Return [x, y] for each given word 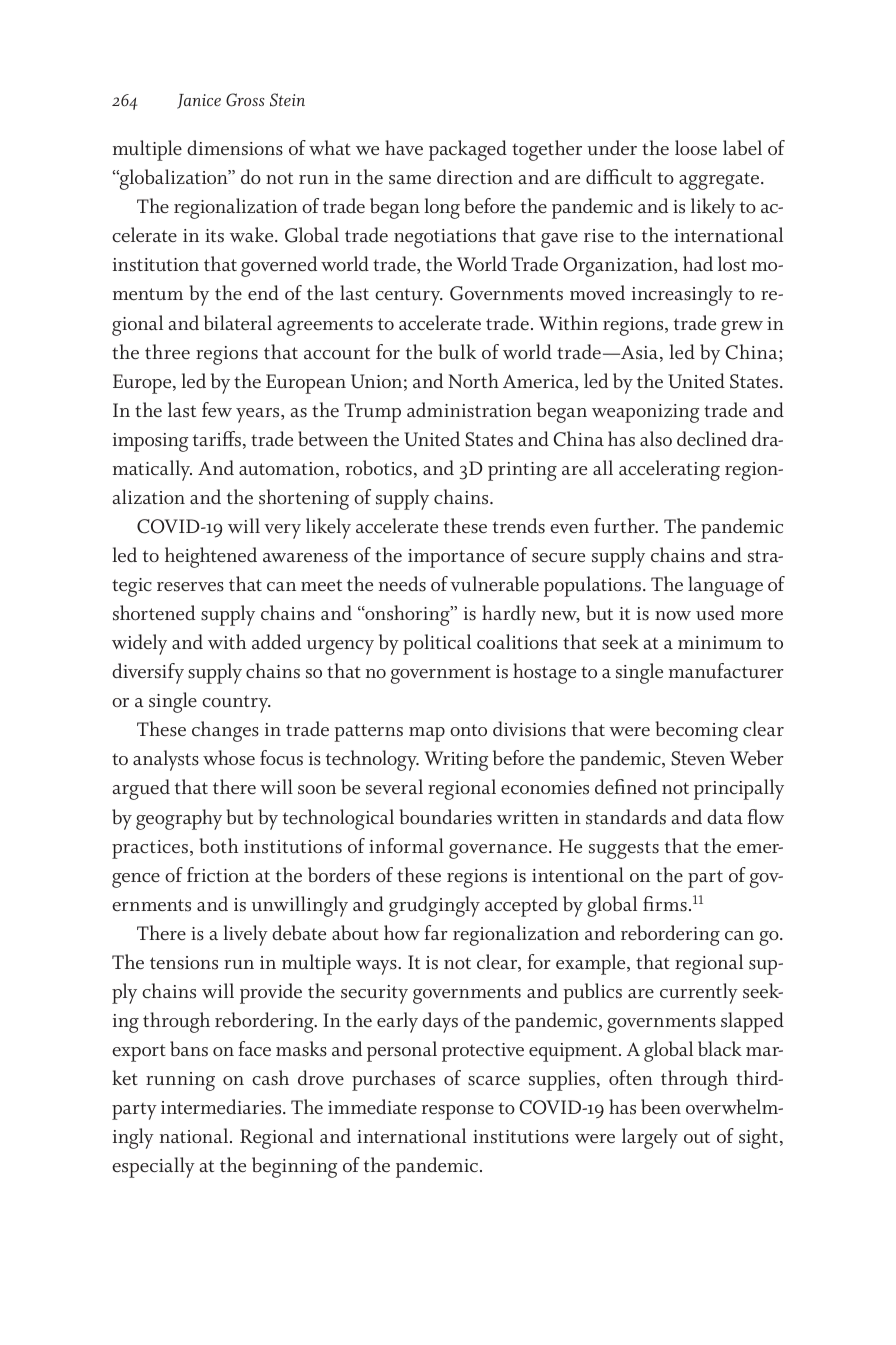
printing [522, 471]
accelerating [669, 470]
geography [179, 819]
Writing [456, 761]
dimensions [235, 148]
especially [153, 1167]
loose [696, 148]
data [725, 816]
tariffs [218, 440]
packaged [468, 150]
